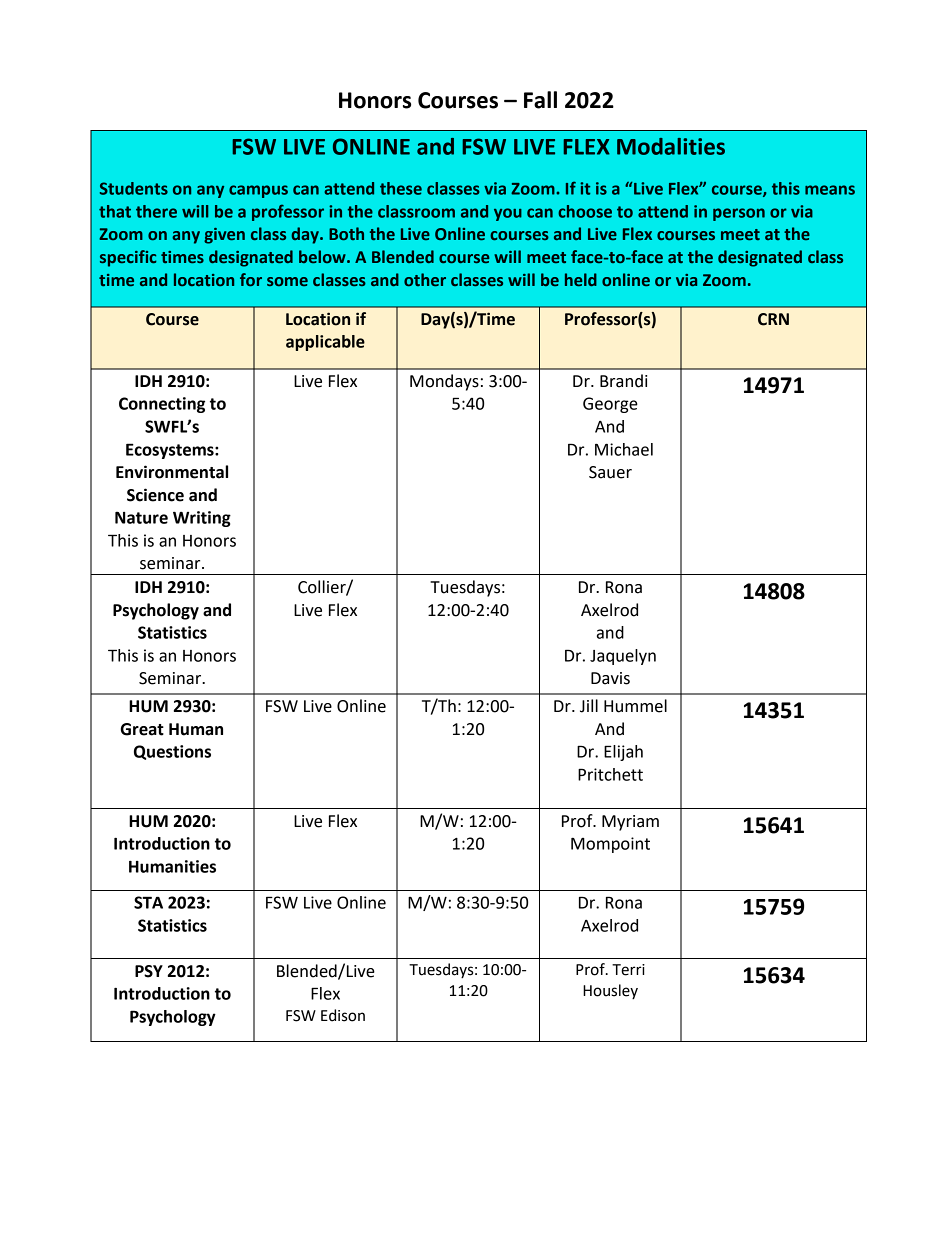 Image resolution: width=952 pixels, height=1233 pixels. I want to click on Modalities, so click(671, 146).
